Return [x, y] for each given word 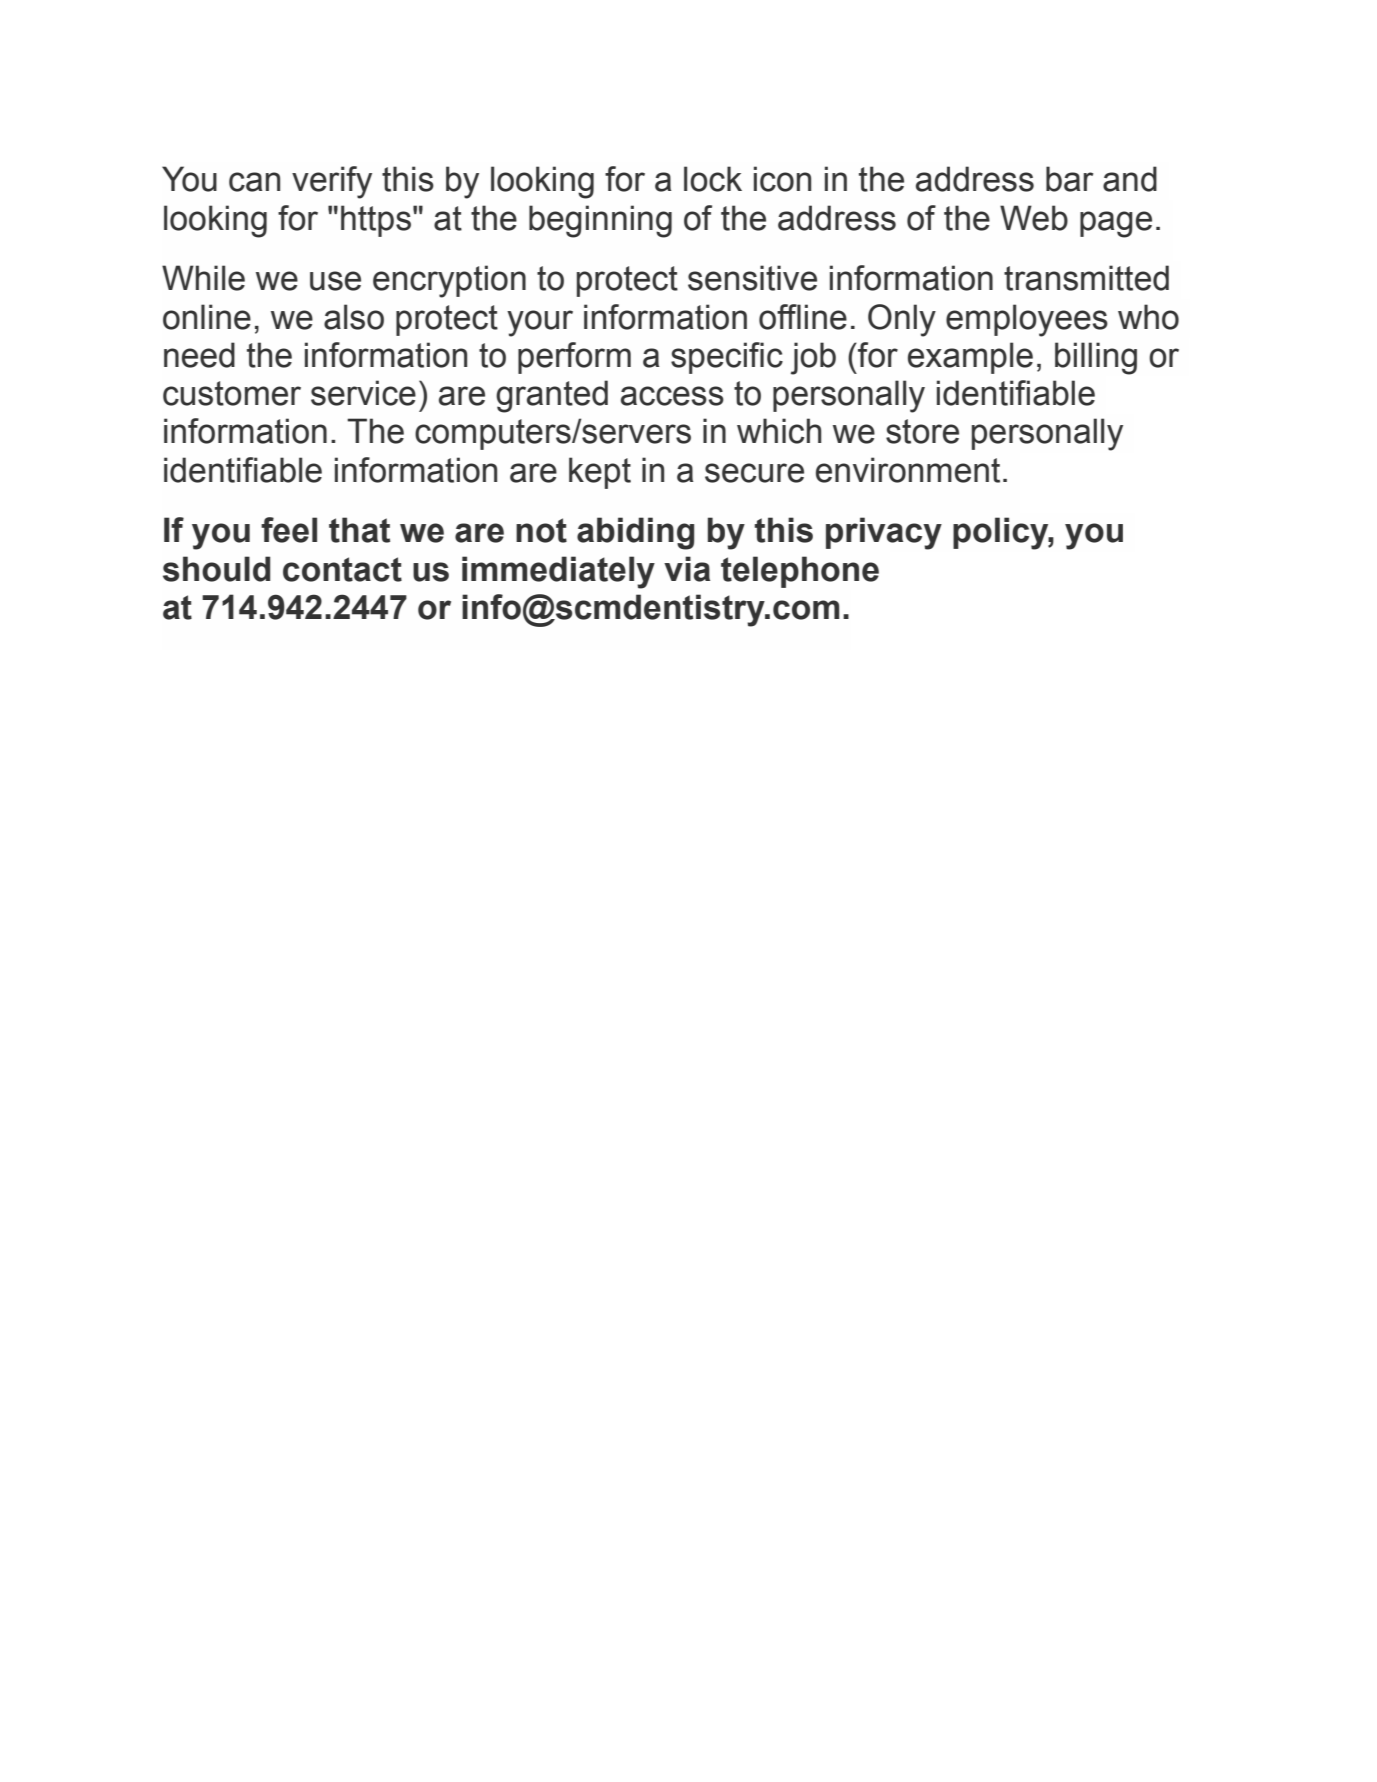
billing [1096, 358]
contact [342, 569]
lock [713, 179]
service [363, 393]
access [672, 396]
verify [332, 182]
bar [1069, 179]
